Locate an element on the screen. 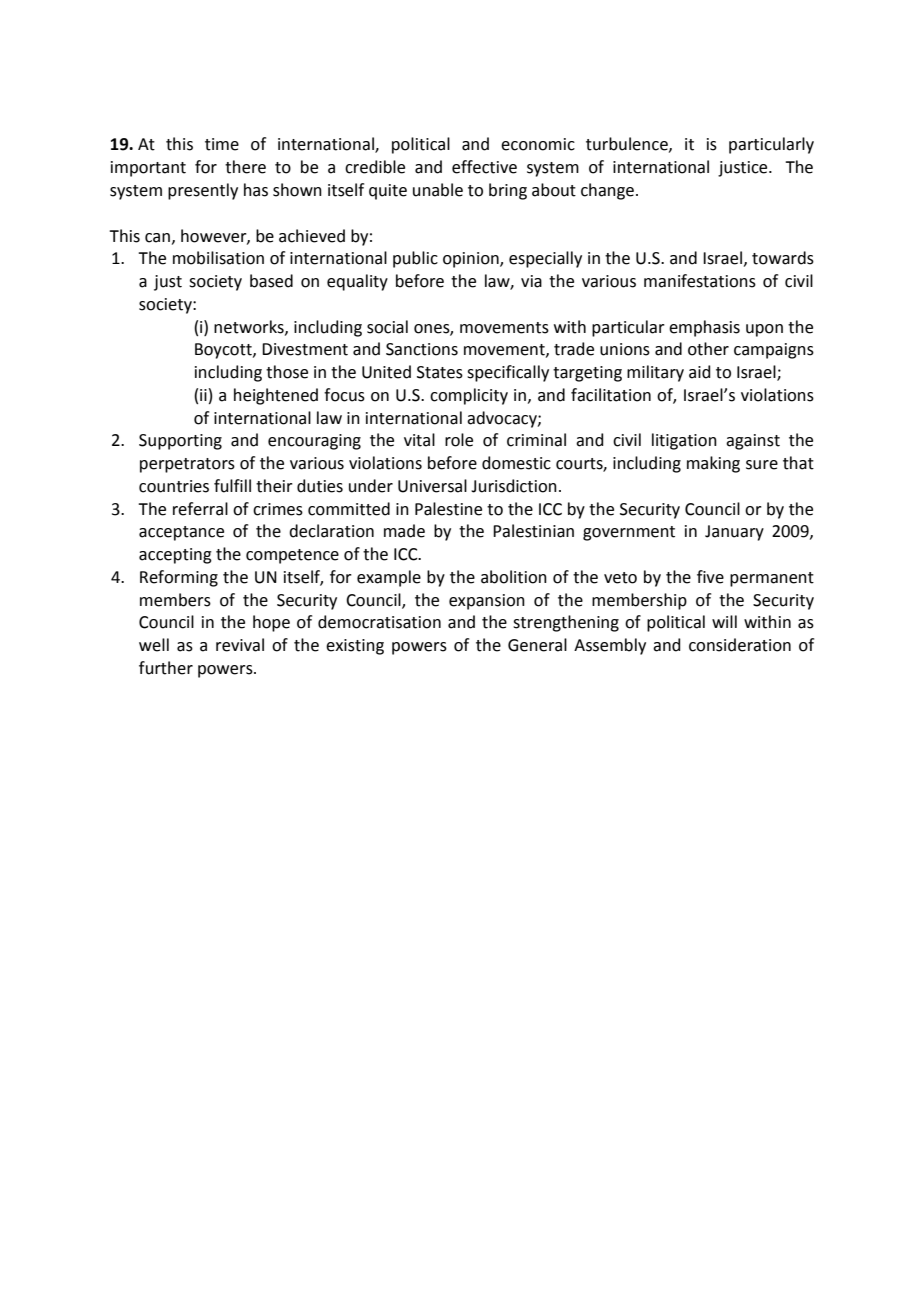  emphasis is located at coordinates (704, 328).
